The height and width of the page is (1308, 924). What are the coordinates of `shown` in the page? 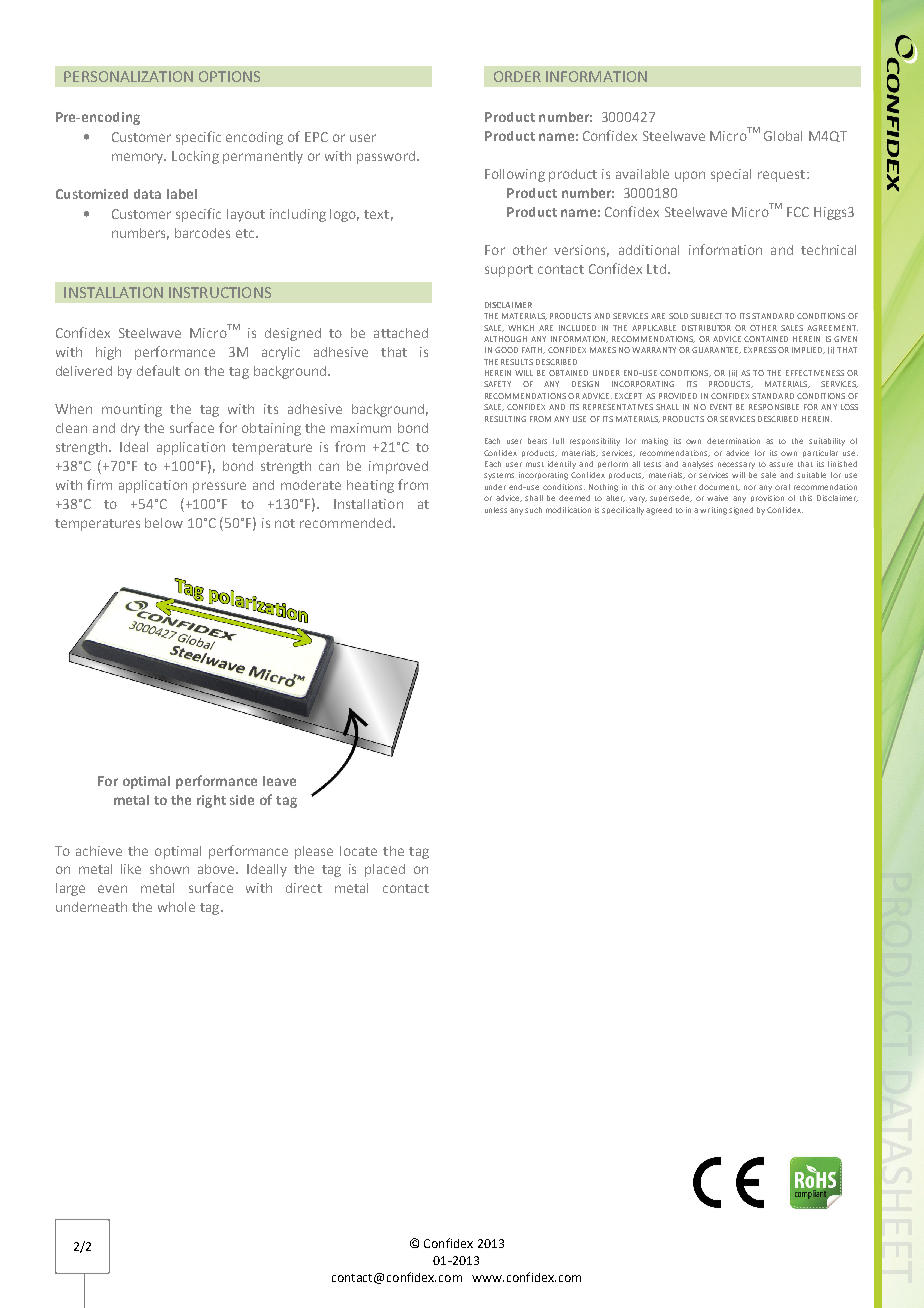 It's located at (169, 869).
